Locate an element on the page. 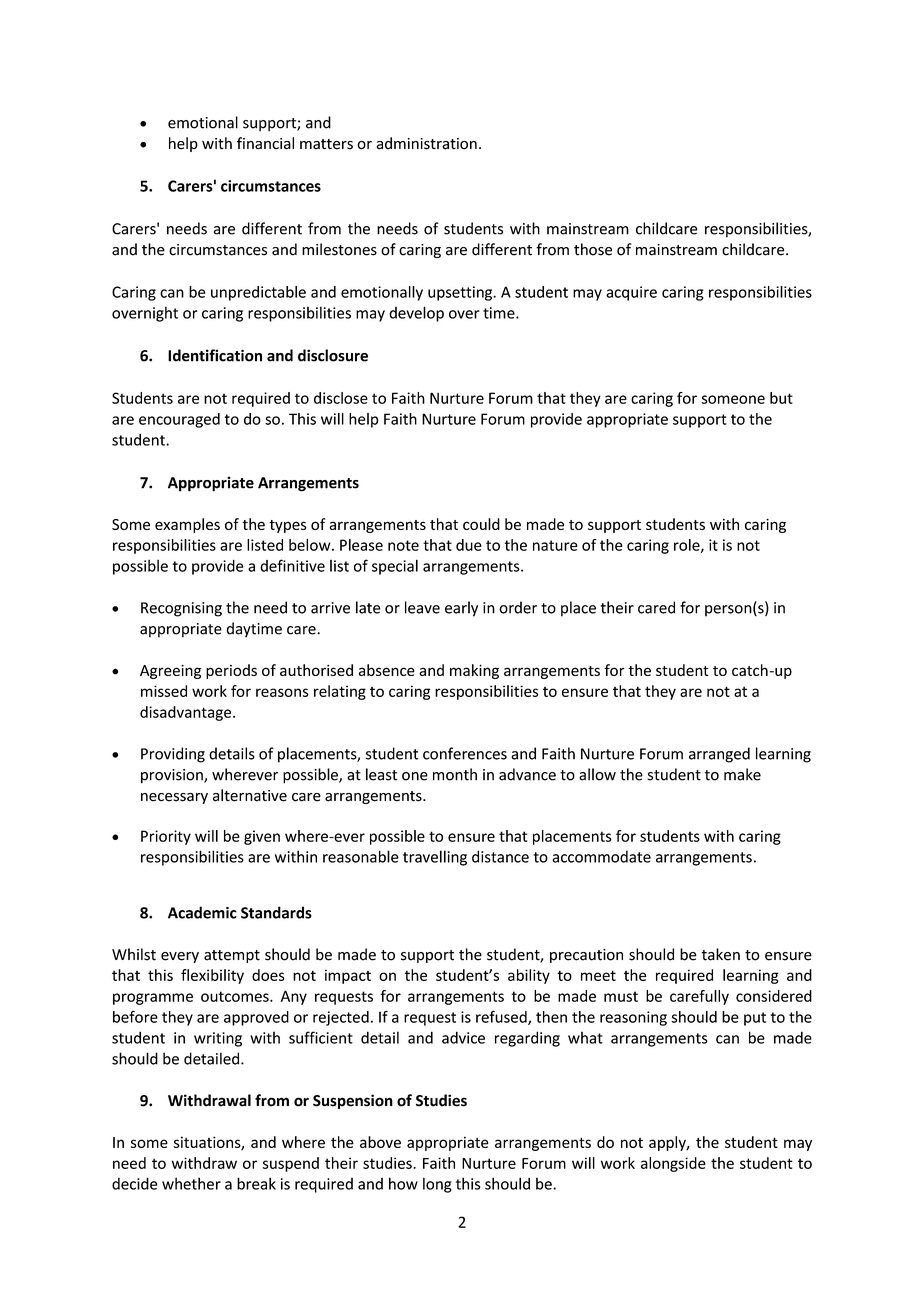  administration is located at coordinates (426, 143).
